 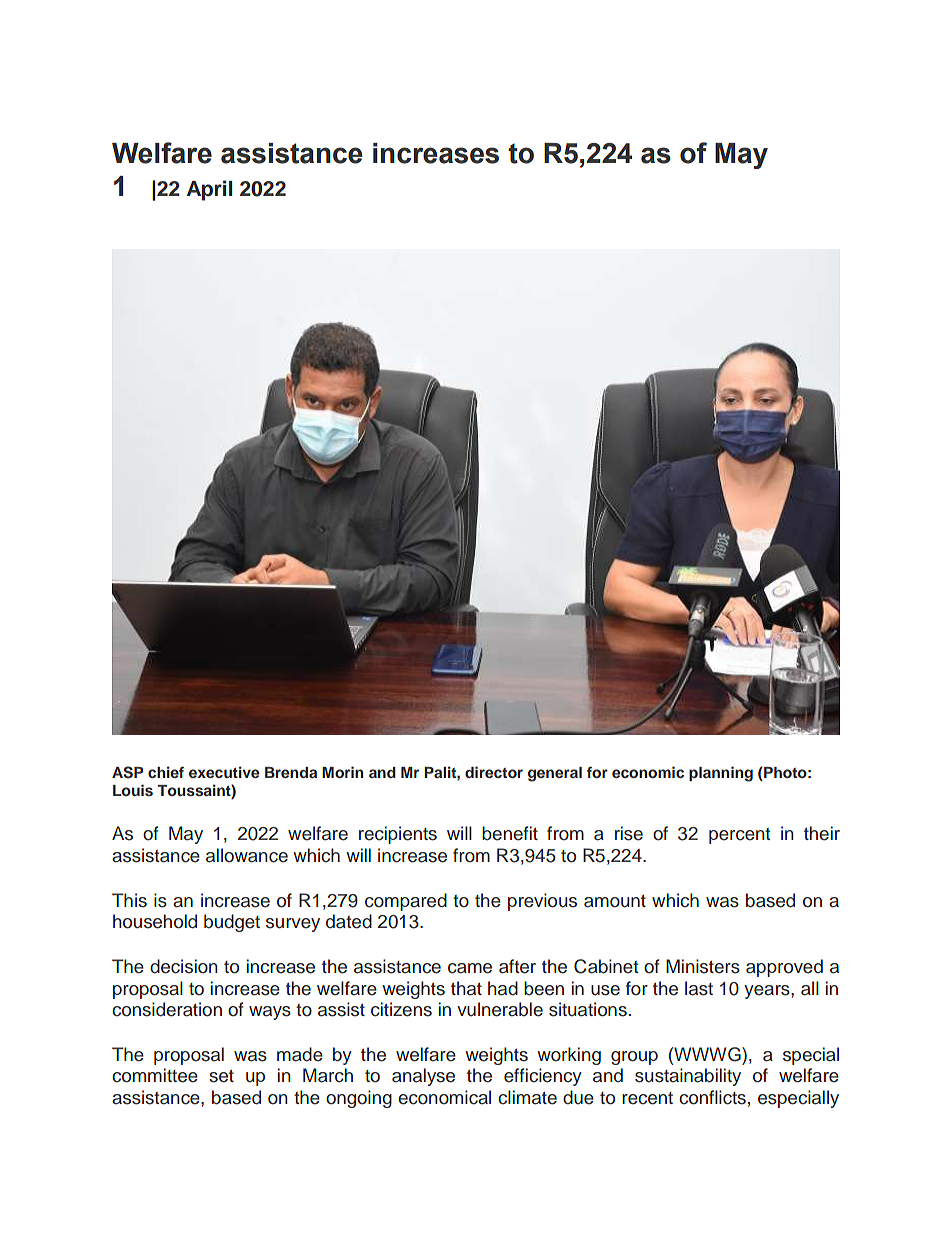 What do you see at coordinates (224, 772) in the screenshot?
I see `executive` at bounding box center [224, 772].
